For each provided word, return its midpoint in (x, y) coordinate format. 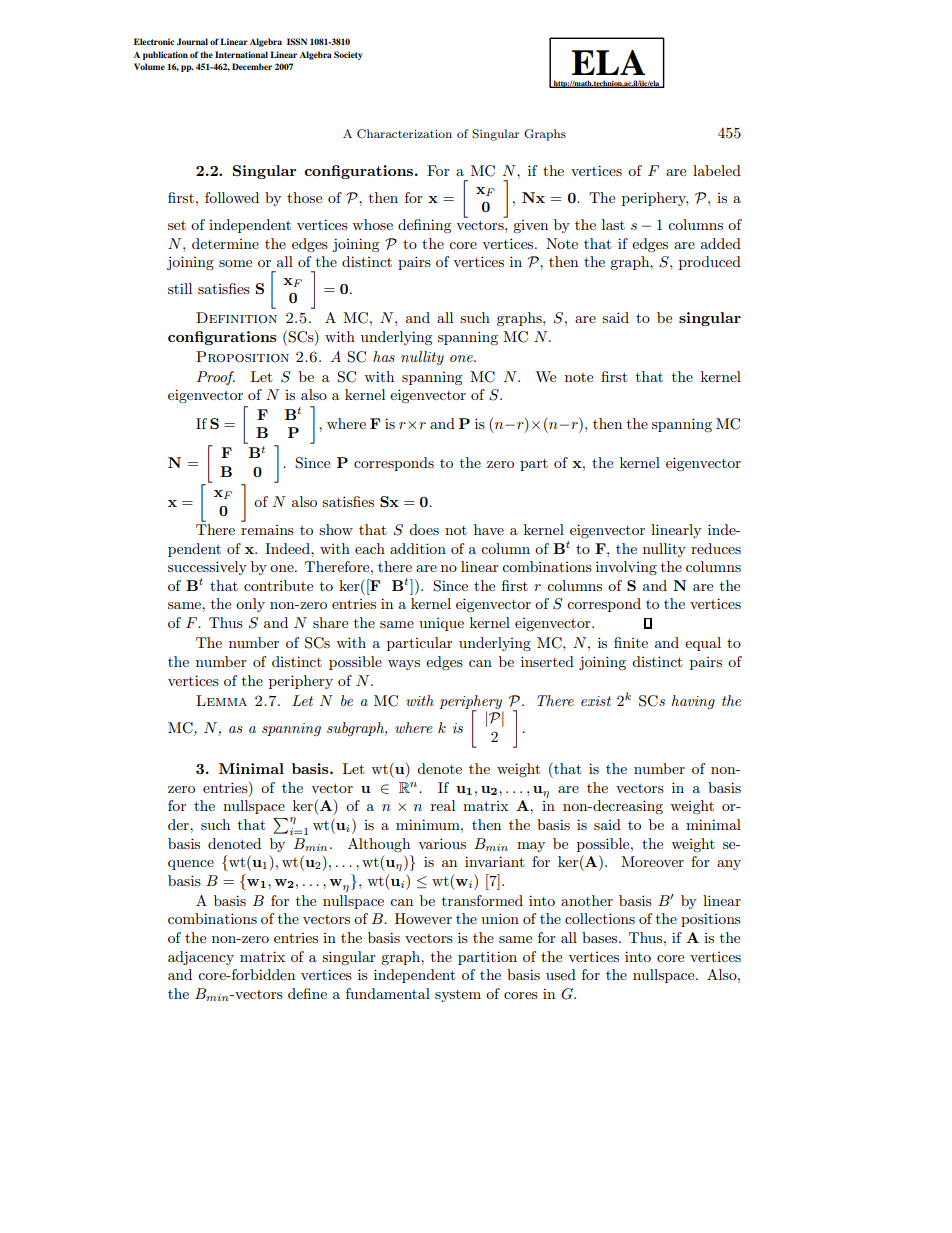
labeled (717, 170)
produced (710, 263)
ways (404, 665)
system (458, 996)
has (384, 356)
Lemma (221, 700)
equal (703, 644)
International (241, 54)
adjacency (201, 958)
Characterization (404, 133)
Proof (216, 378)
